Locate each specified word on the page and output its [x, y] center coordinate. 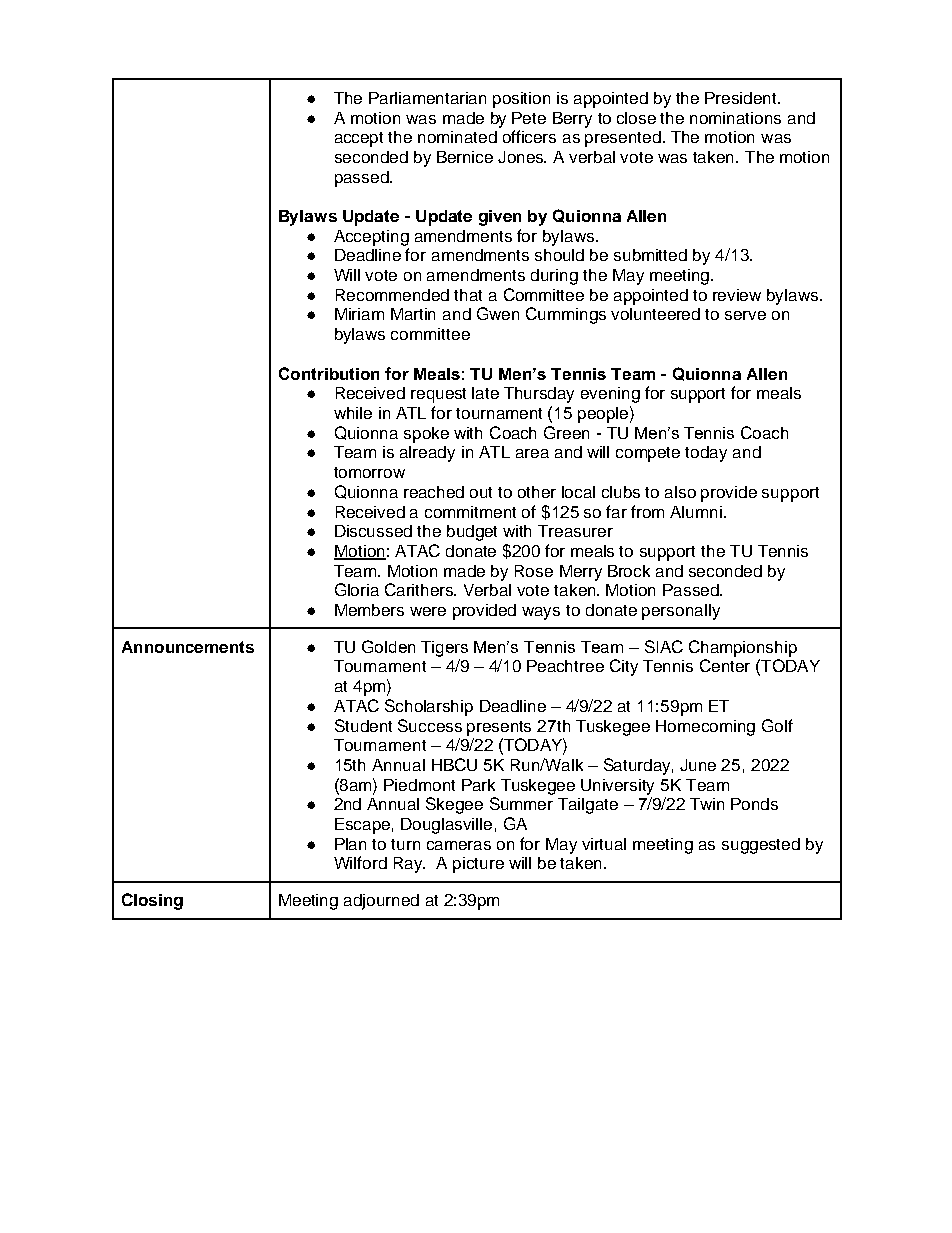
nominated [457, 137]
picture [478, 865]
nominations [735, 118]
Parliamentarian [427, 98]
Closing [152, 901]
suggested [761, 846]
